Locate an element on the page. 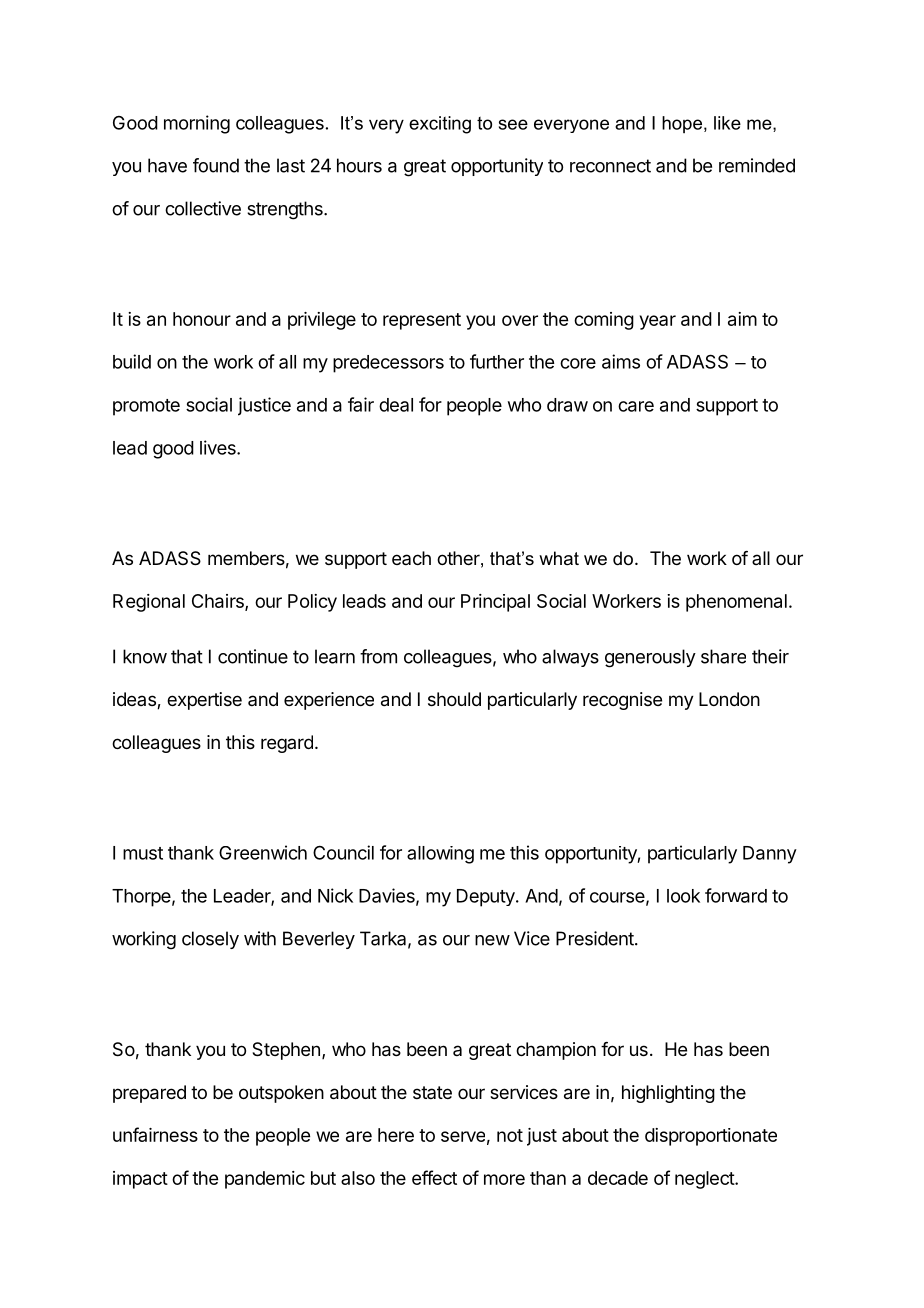  exciting is located at coordinates (440, 125).
